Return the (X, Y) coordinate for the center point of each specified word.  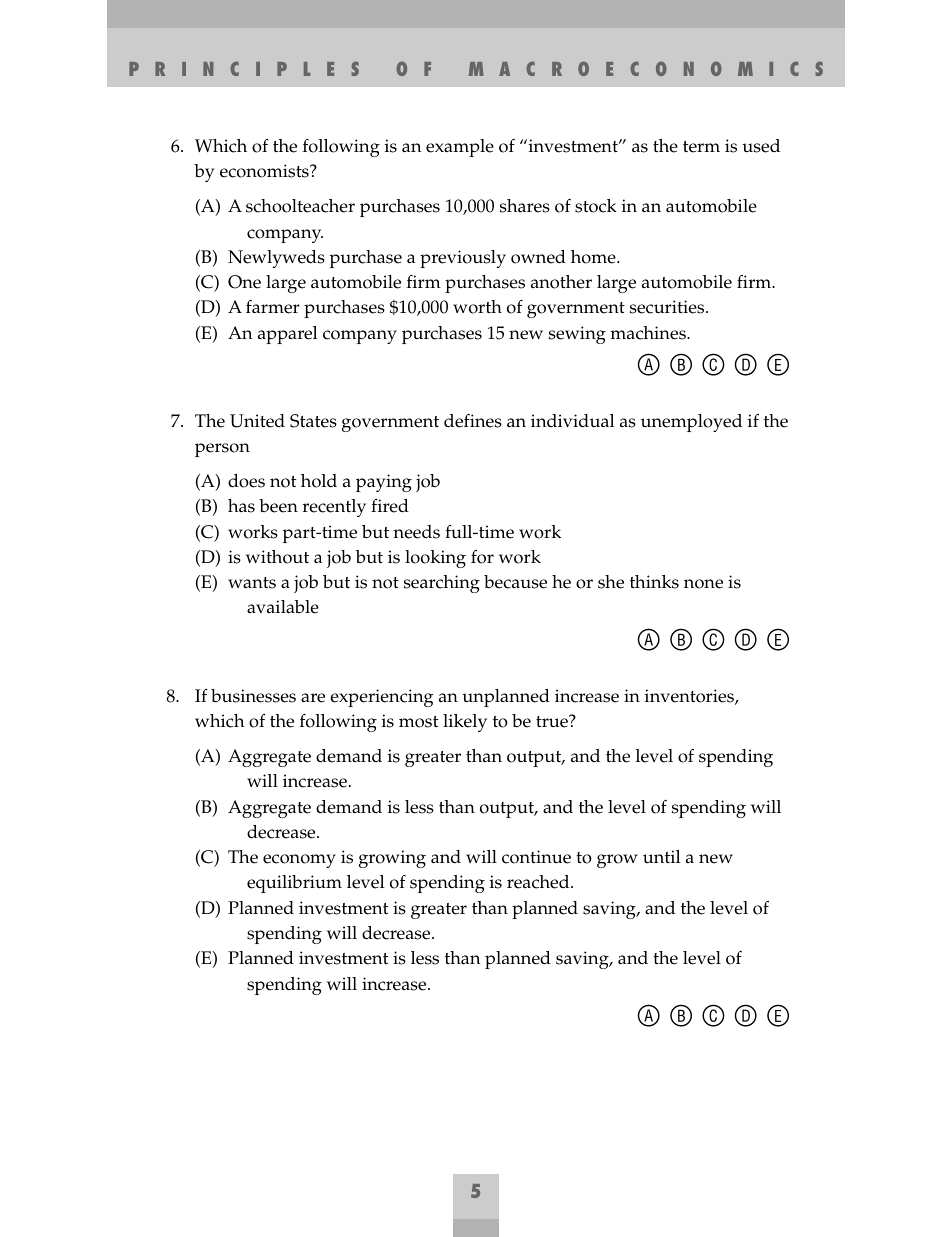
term (701, 147)
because (515, 582)
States (313, 421)
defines (473, 421)
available (283, 607)
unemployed (691, 423)
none (703, 584)
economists (265, 171)
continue (536, 857)
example (460, 148)
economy (299, 861)
